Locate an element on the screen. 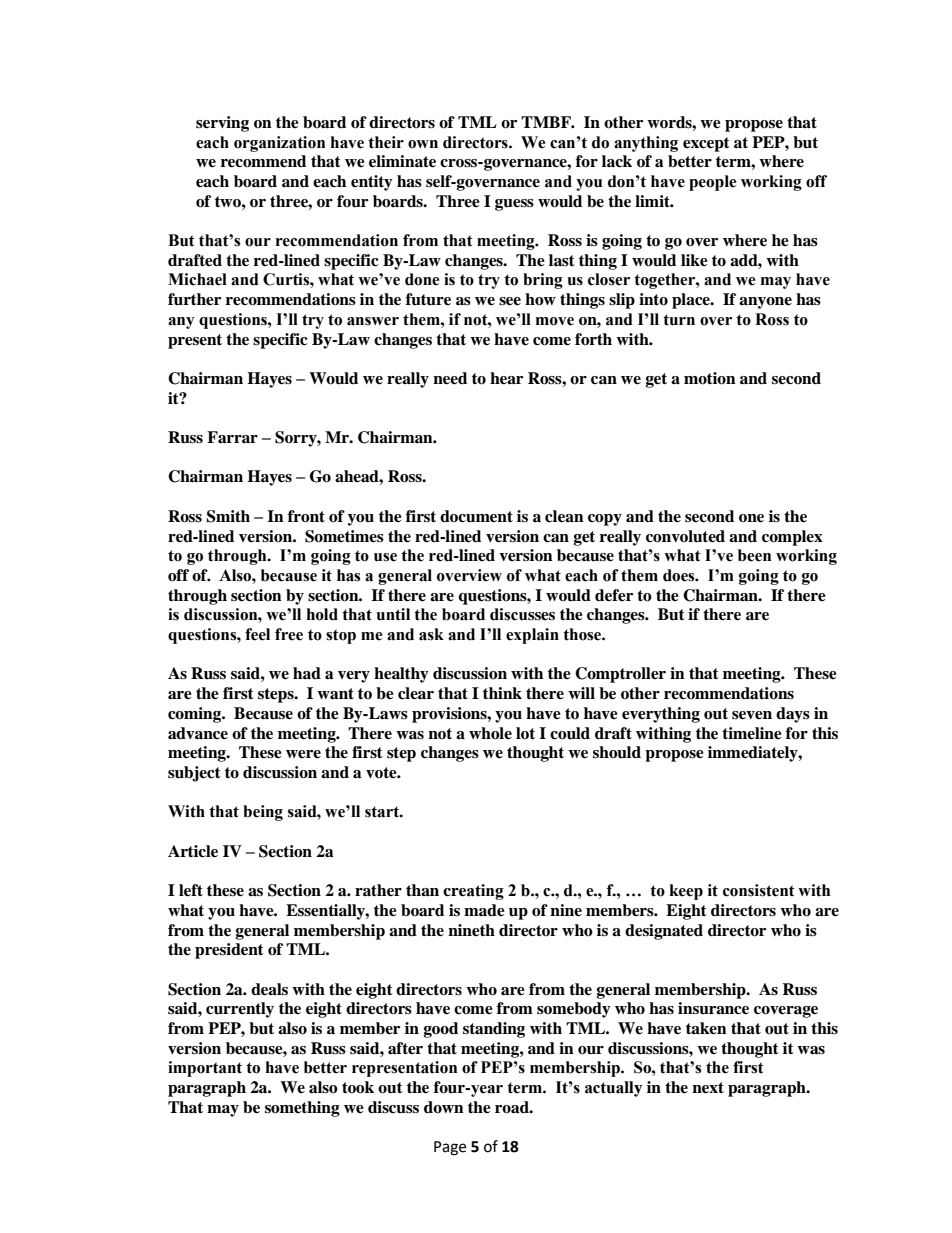  except is located at coordinates (706, 144).
